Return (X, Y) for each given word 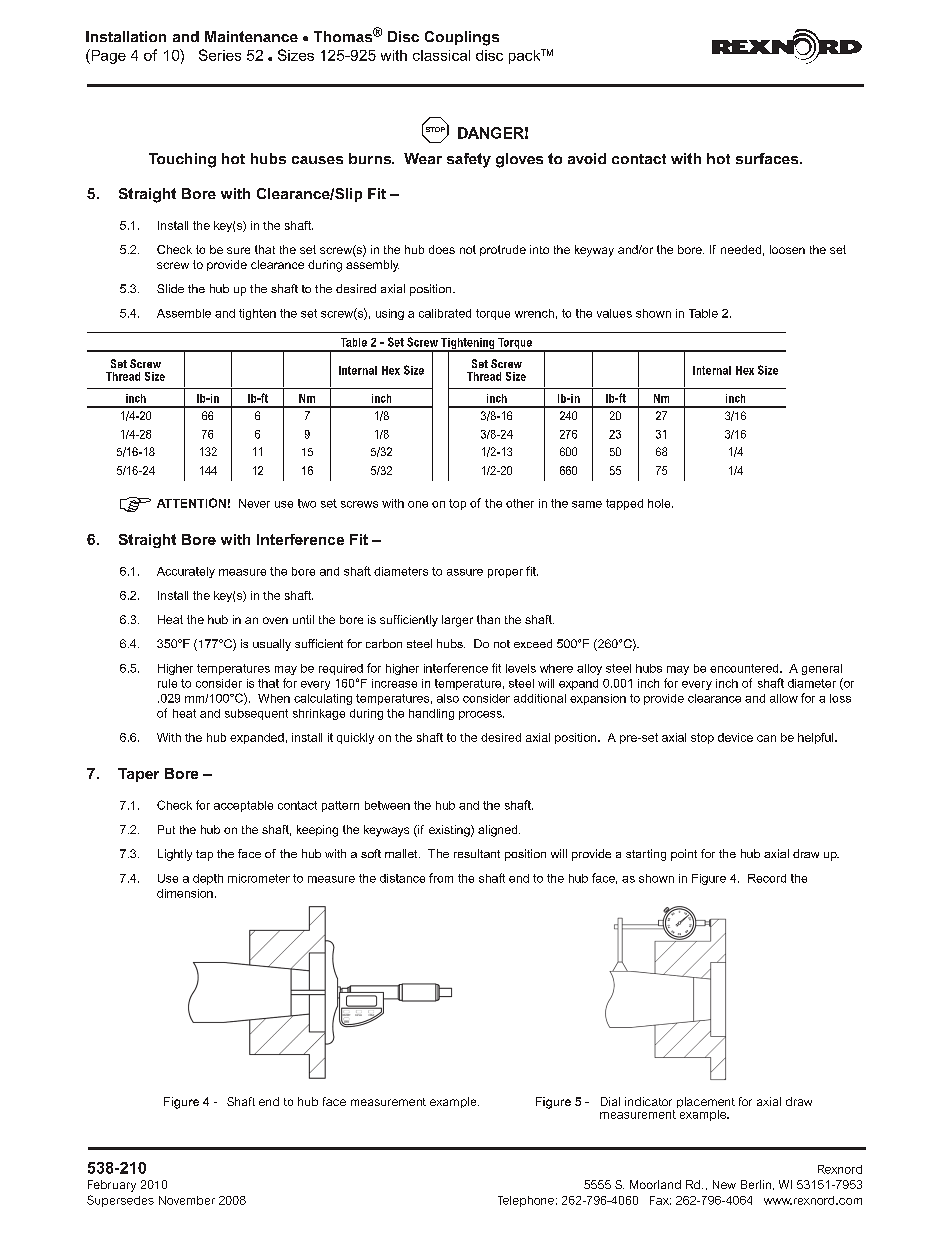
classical (441, 55)
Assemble (184, 313)
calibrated (445, 313)
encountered (745, 668)
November (187, 1200)
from (441, 878)
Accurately (186, 572)
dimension (185, 893)
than (488, 619)
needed (741, 249)
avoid (587, 158)
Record (767, 878)
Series (220, 55)
